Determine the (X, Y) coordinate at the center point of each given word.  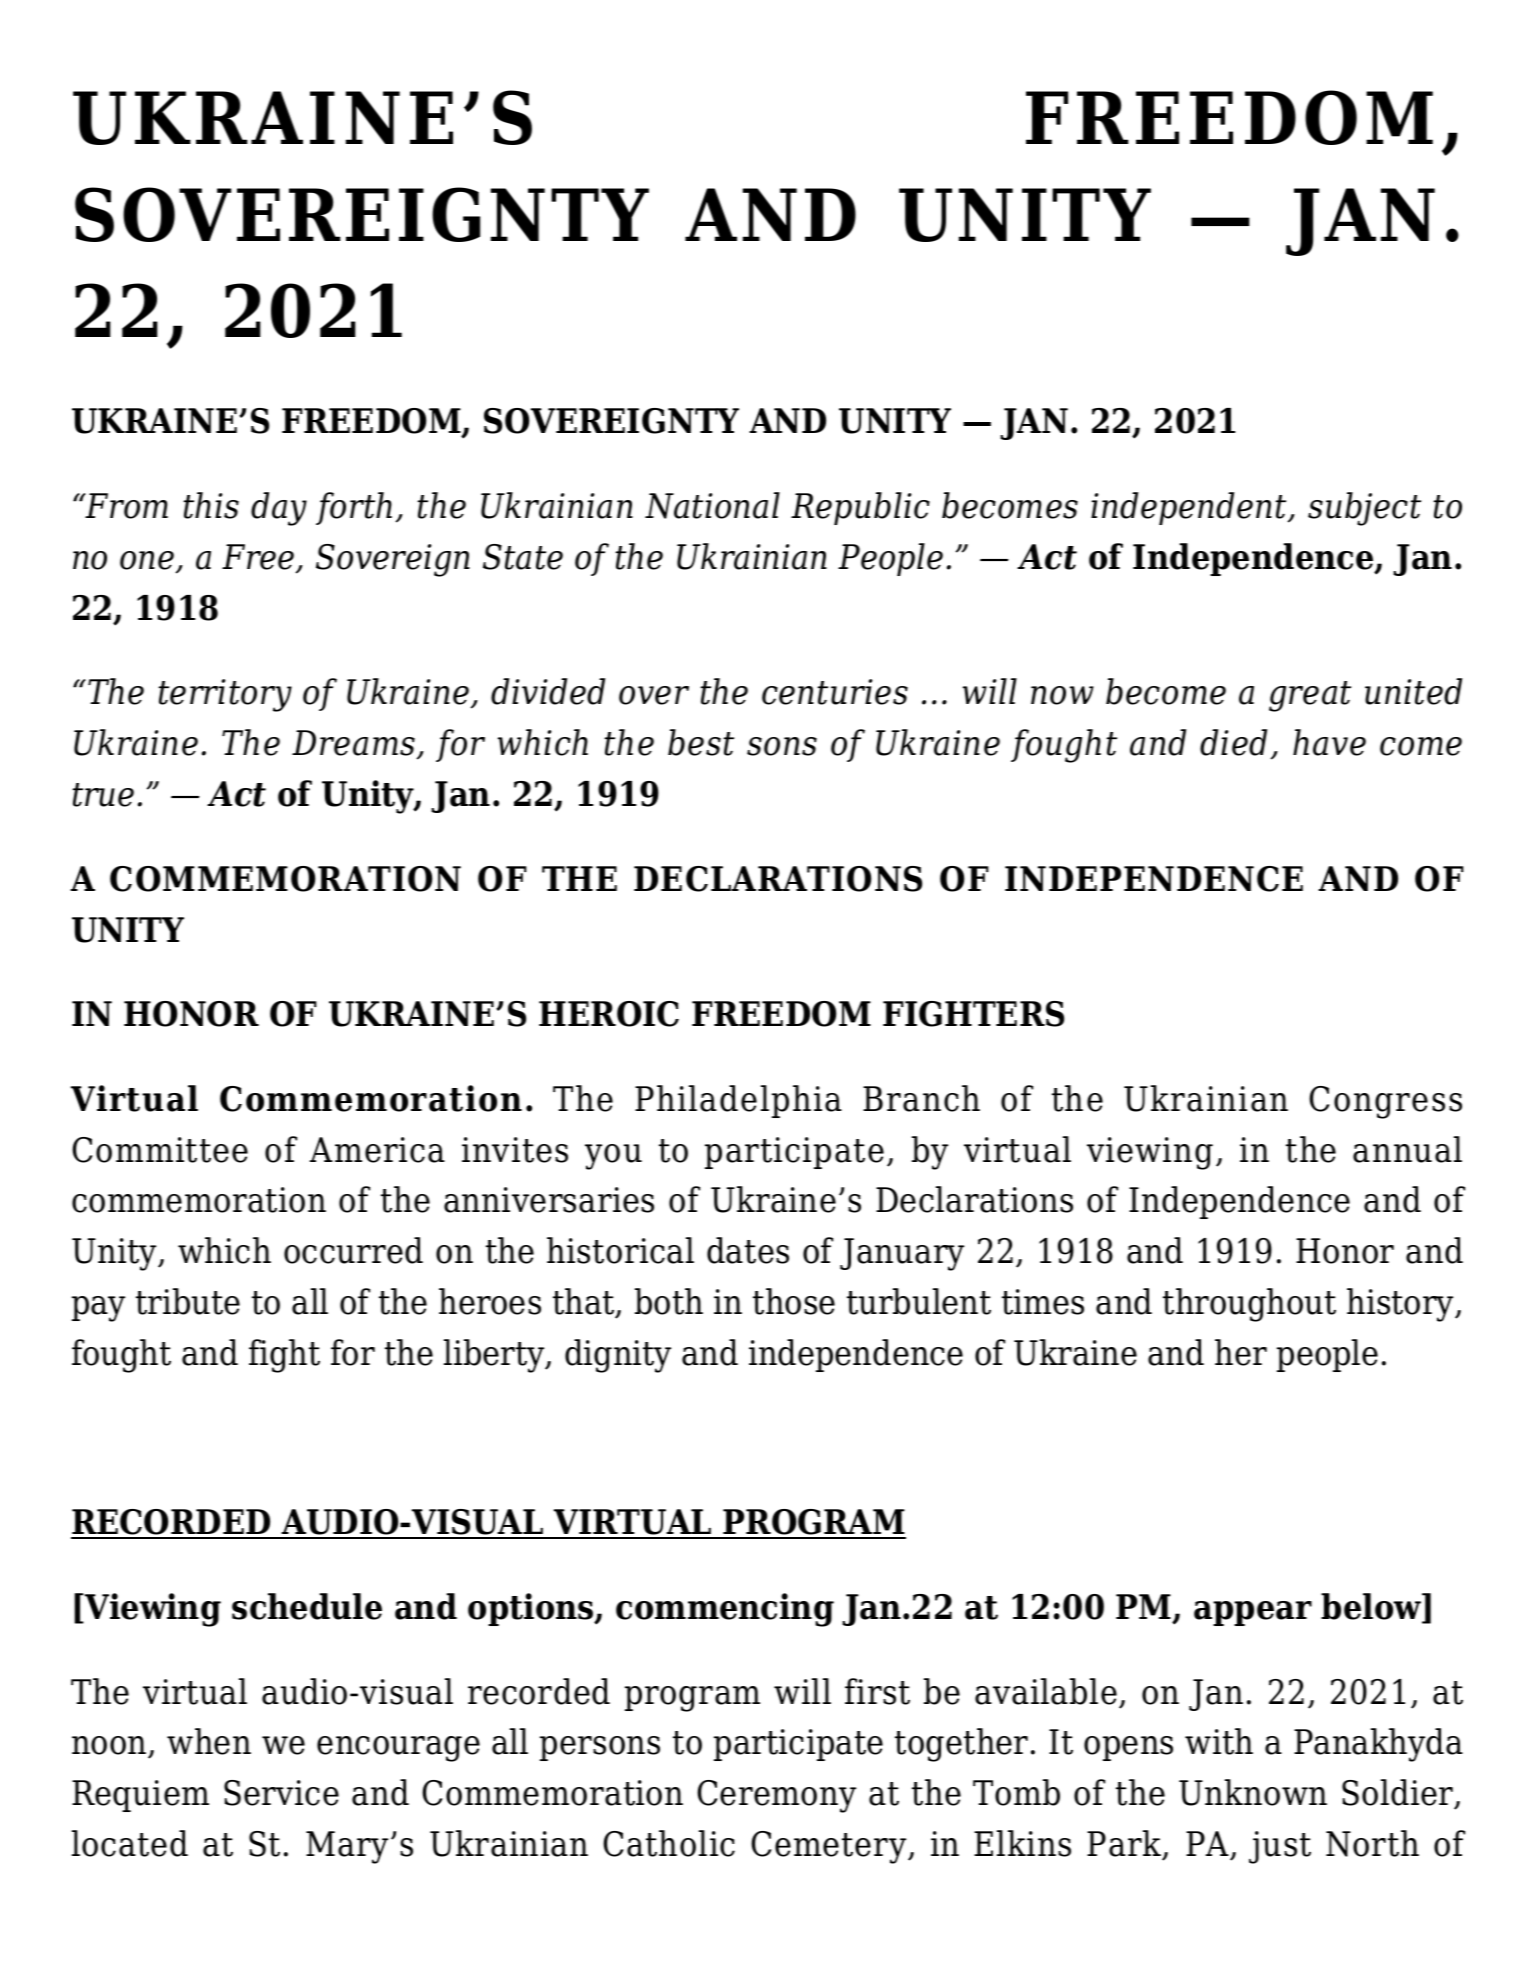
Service (281, 1793)
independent (1190, 508)
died (1233, 742)
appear (1253, 1613)
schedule (307, 1606)
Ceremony (776, 1796)
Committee (160, 1150)
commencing (725, 1610)
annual (1407, 1149)
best (701, 742)
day (279, 509)
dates (748, 1250)
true (103, 795)
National (712, 505)
